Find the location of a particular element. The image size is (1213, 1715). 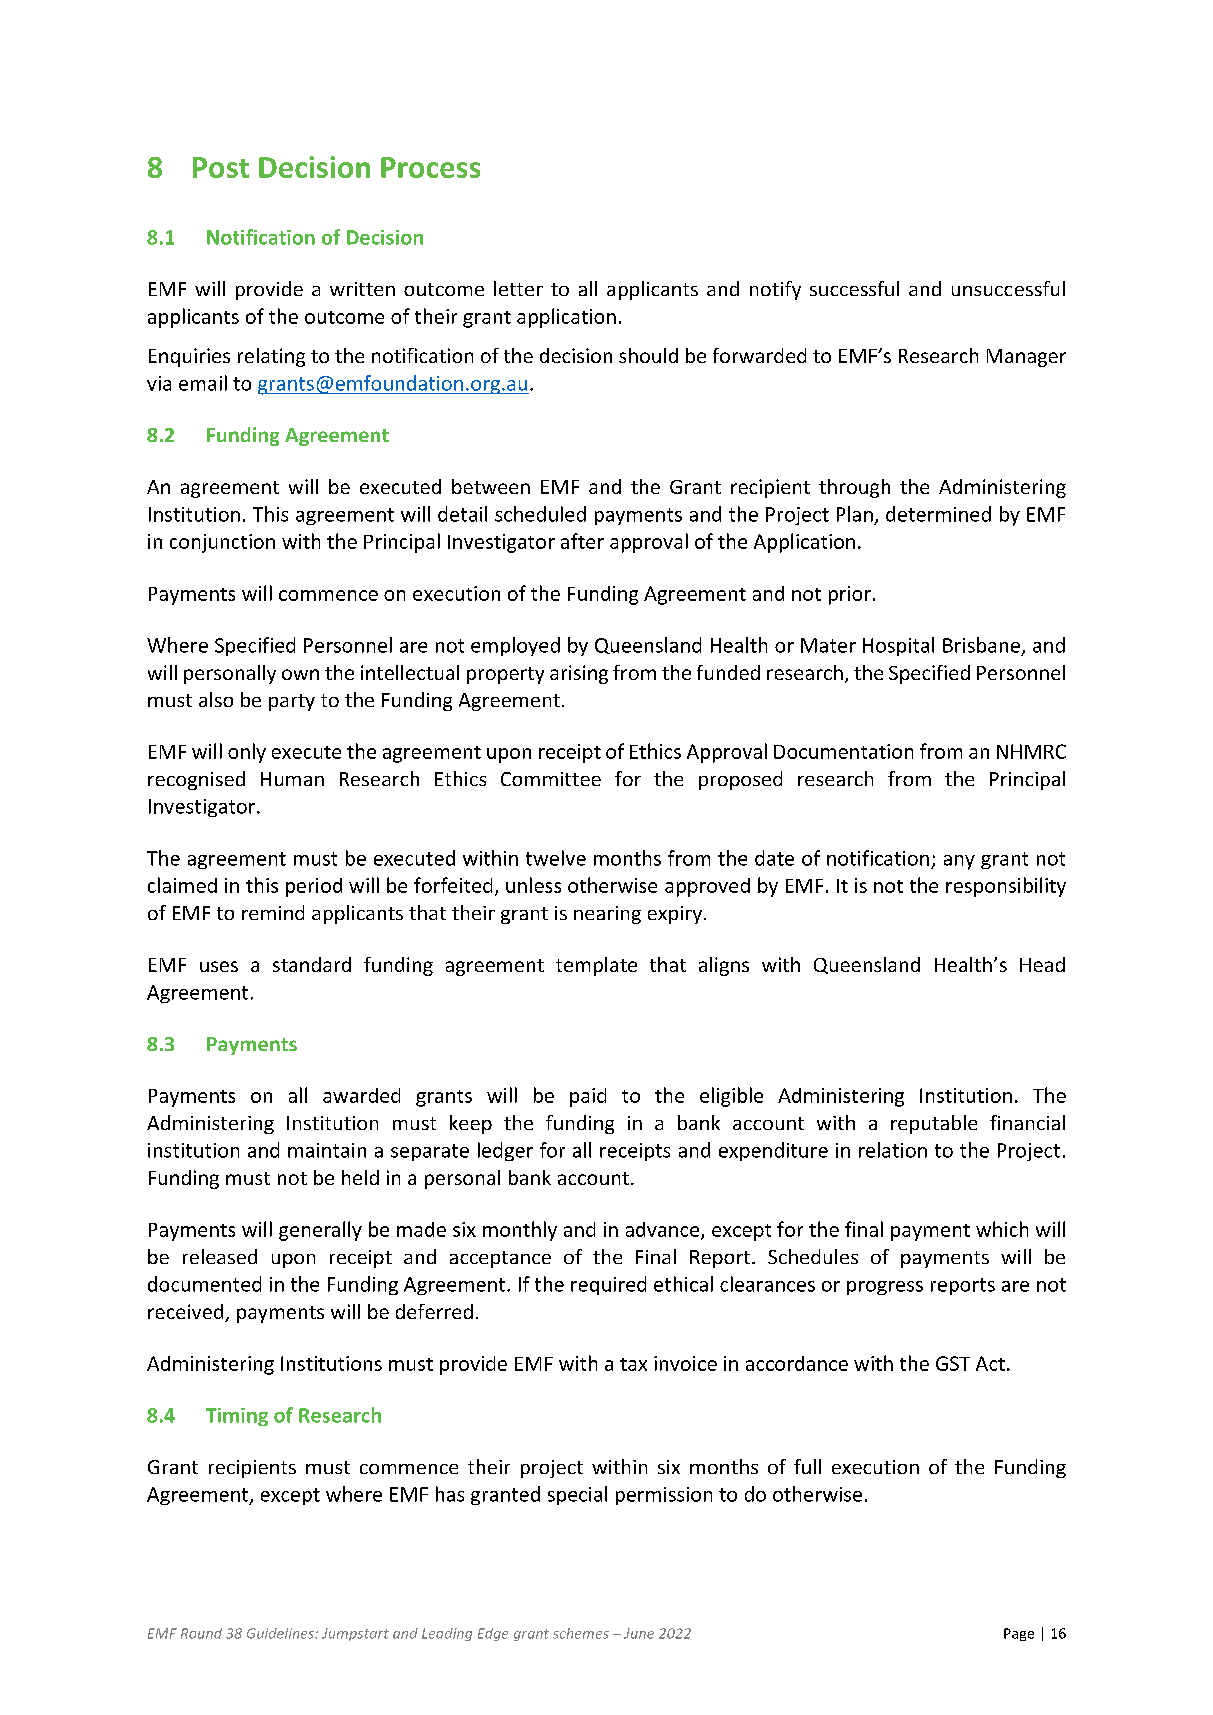

only is located at coordinates (247, 753).
